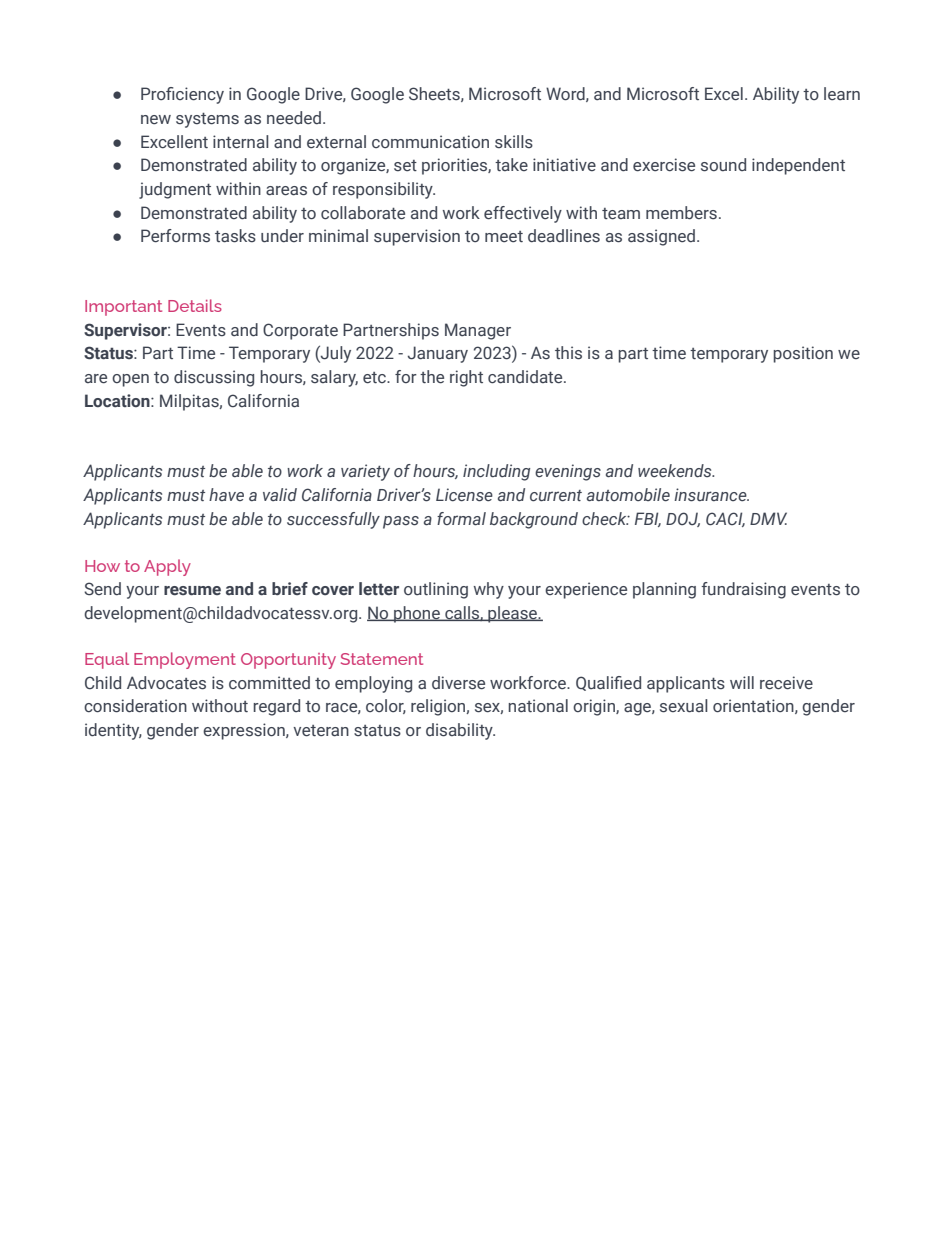  I want to click on learn, so click(842, 93).
